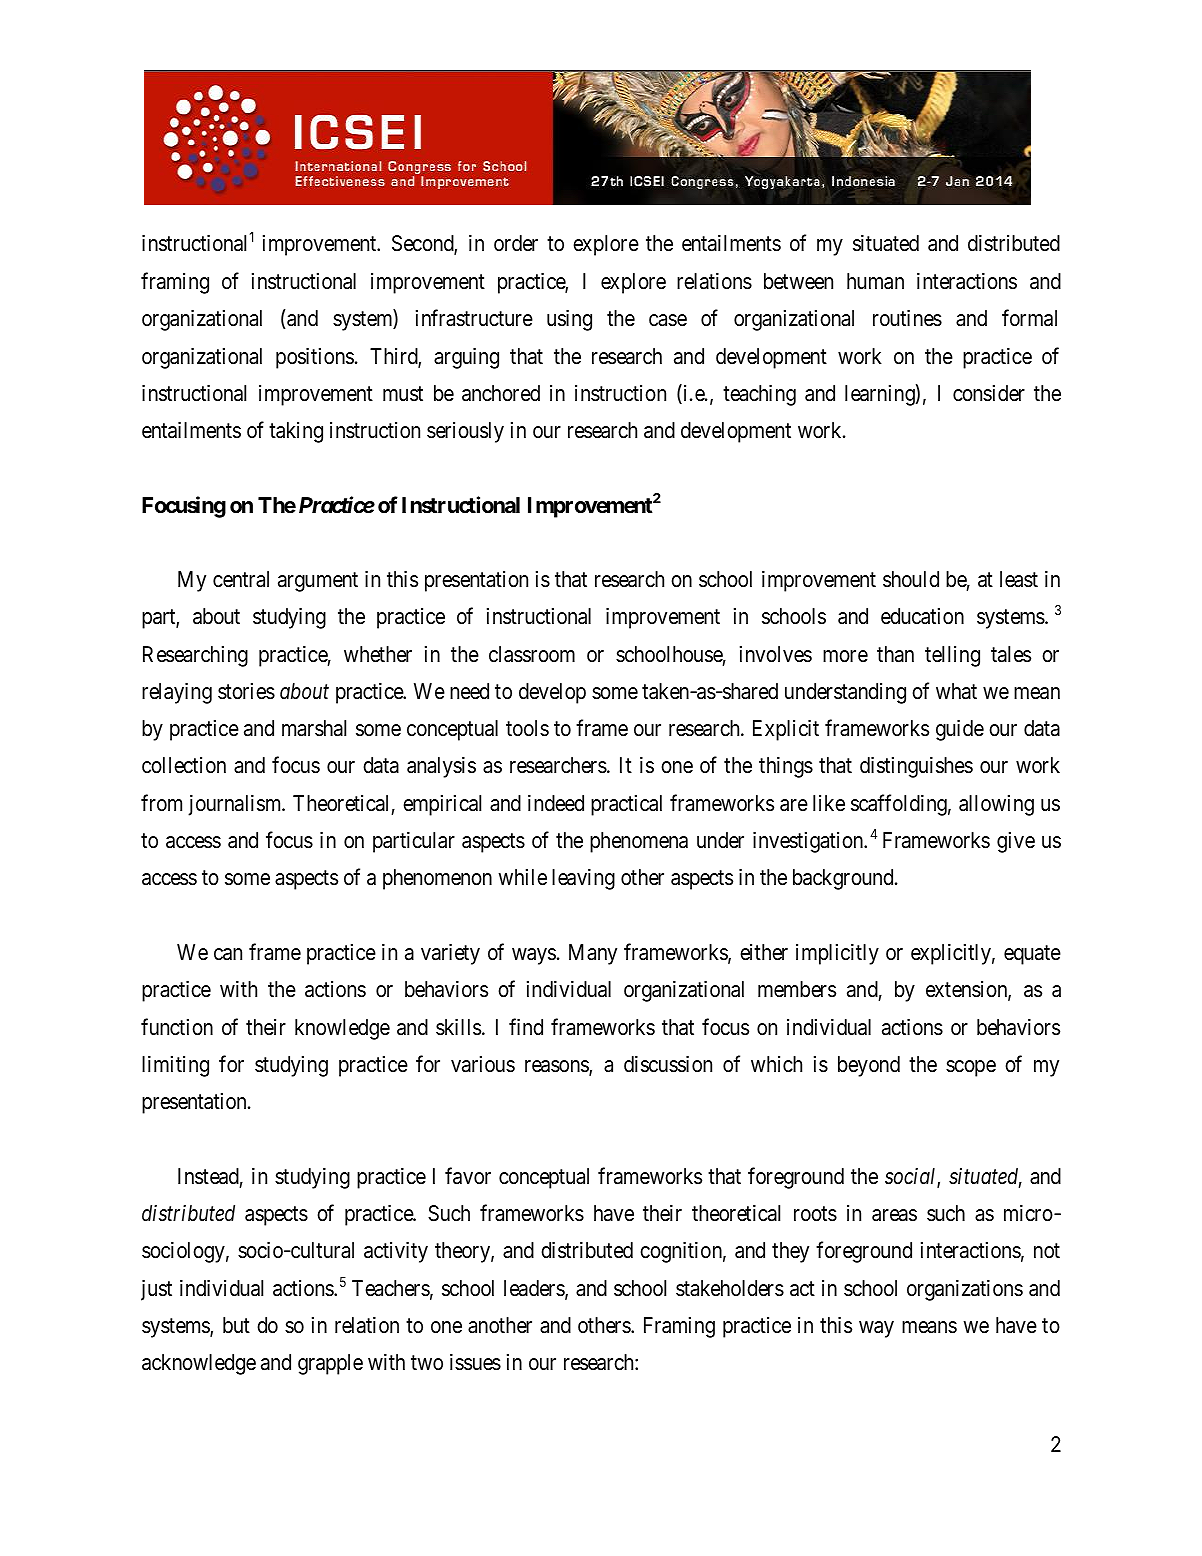  Describe the element at coordinates (315, 358) in the document. I see `positions` at that location.
